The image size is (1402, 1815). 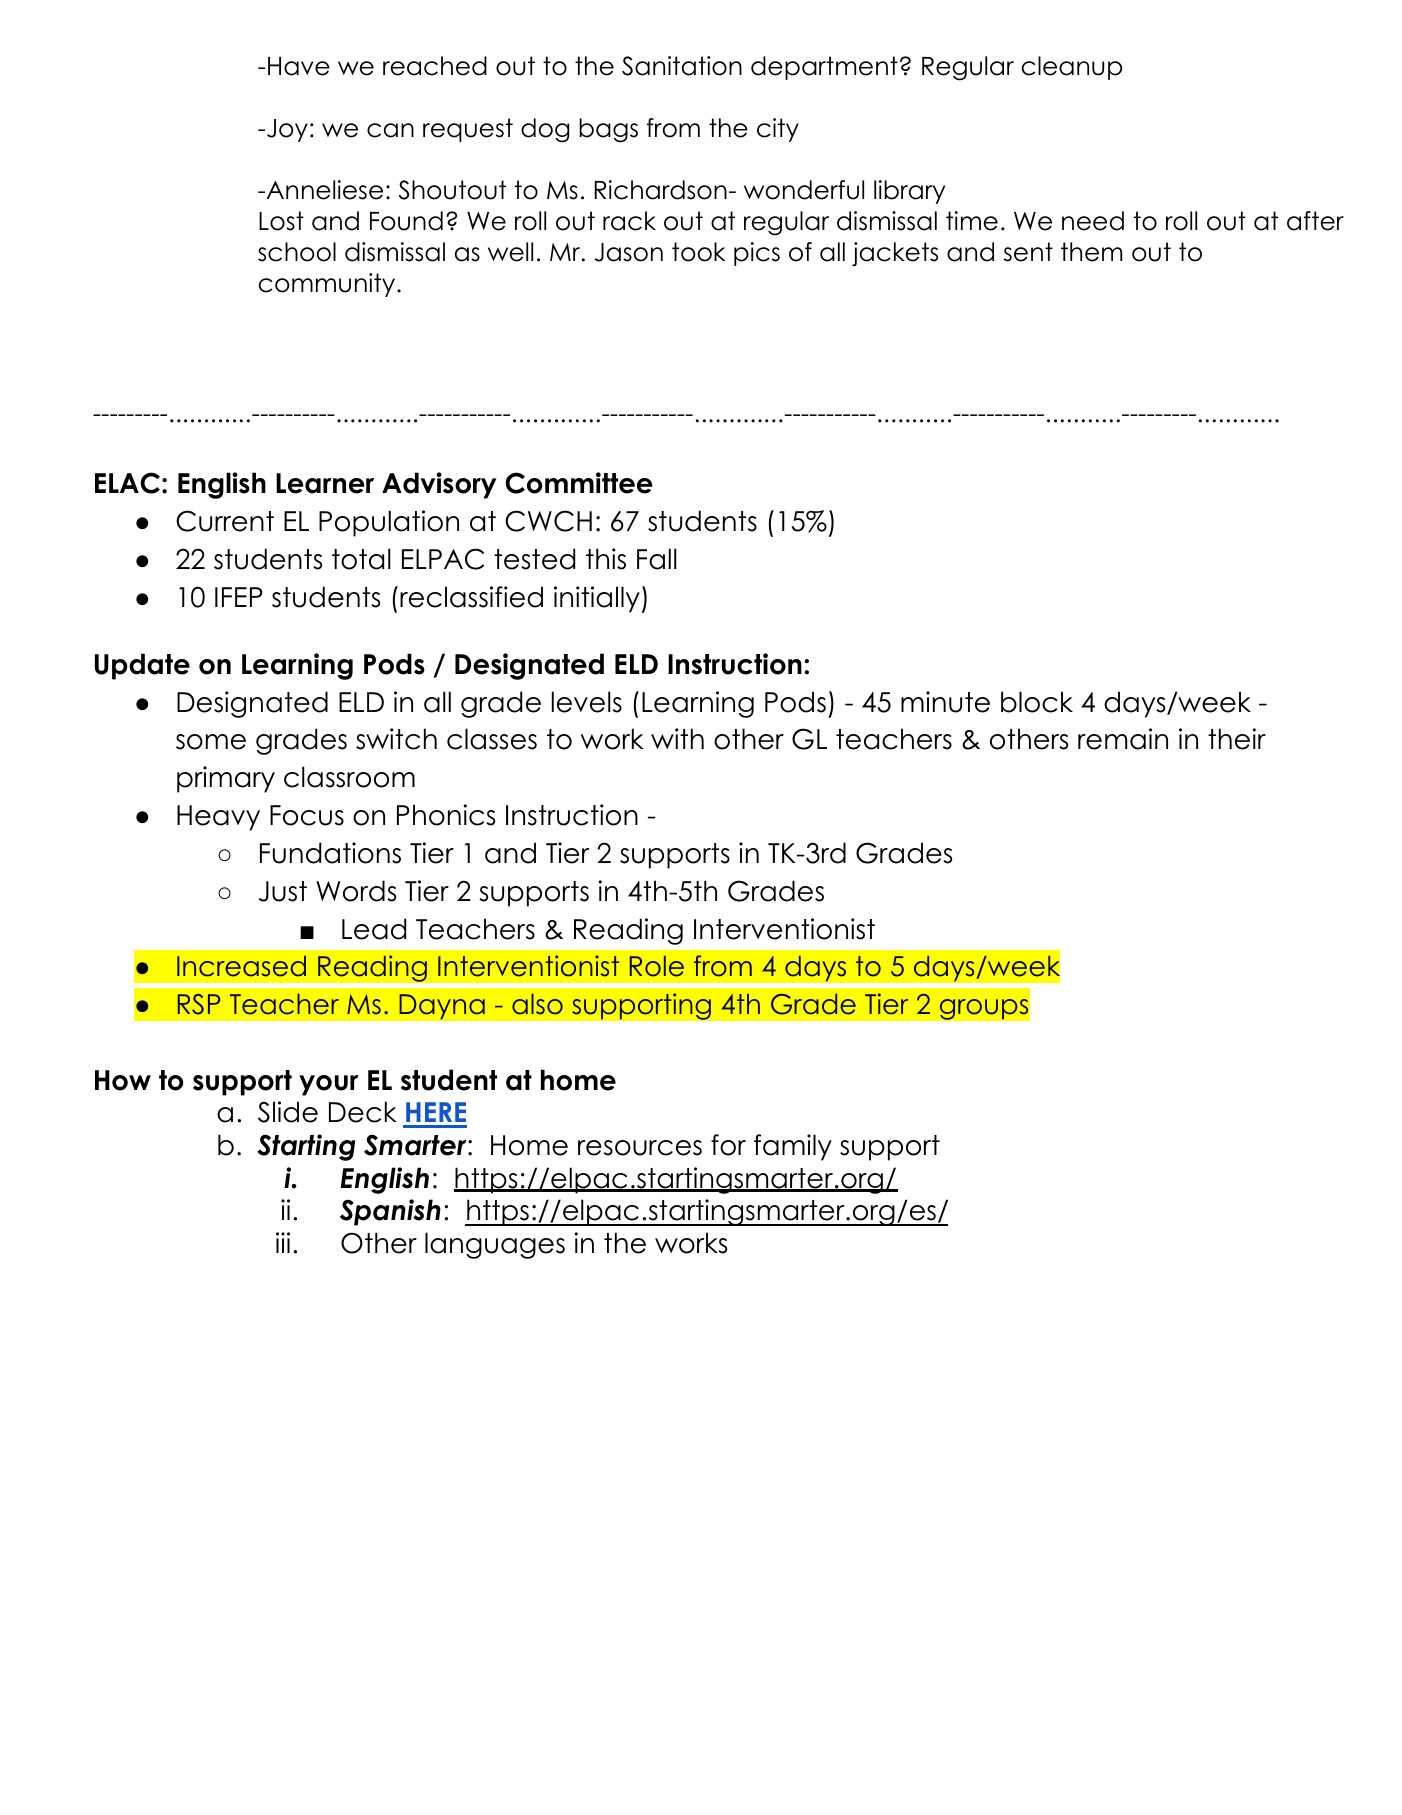 I want to click on for, so click(x=728, y=1145).
